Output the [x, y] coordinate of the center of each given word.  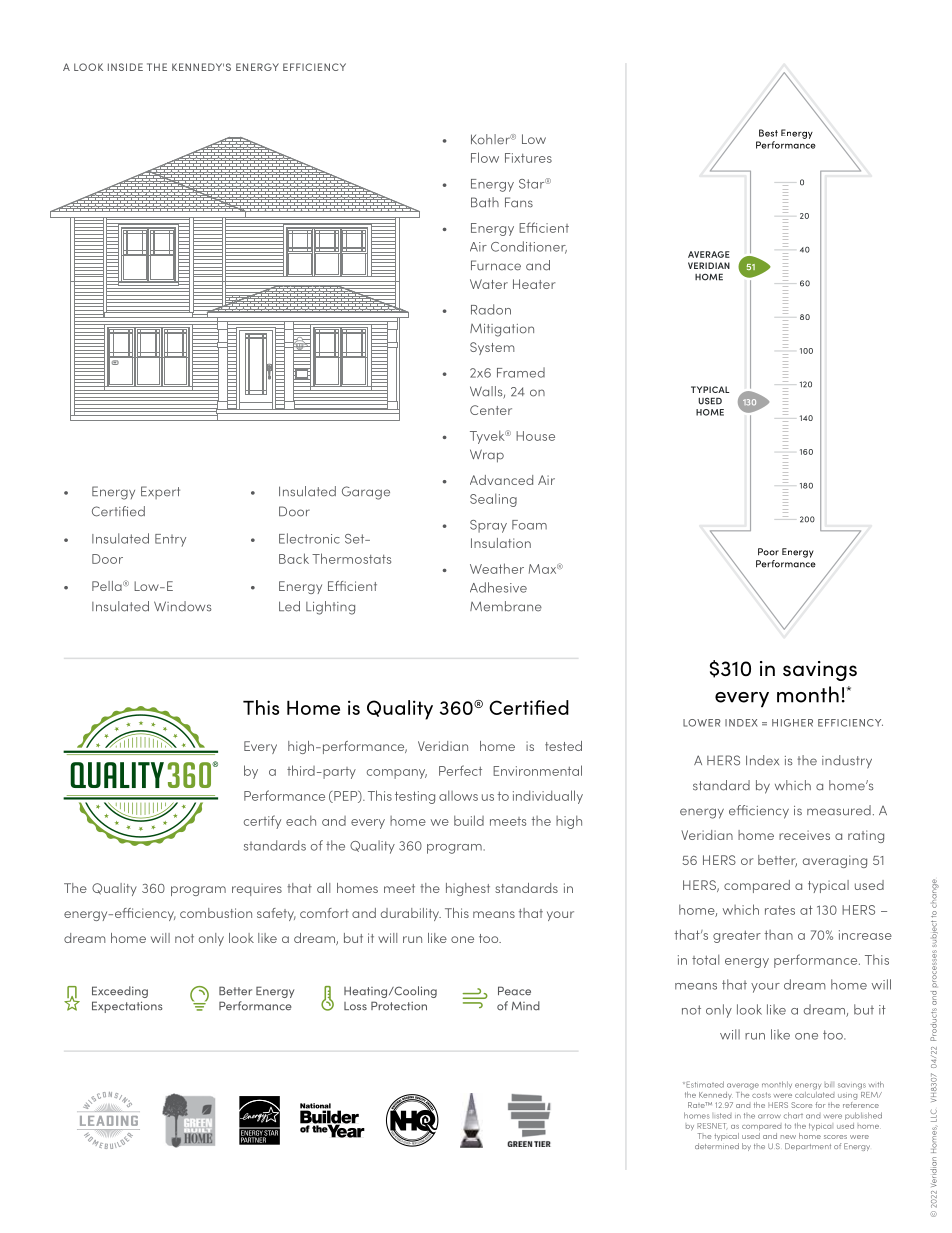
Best [768, 133]
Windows [183, 606]
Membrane [506, 606]
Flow [485, 157]
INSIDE [125, 67]
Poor [768, 552]
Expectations [127, 1007]
